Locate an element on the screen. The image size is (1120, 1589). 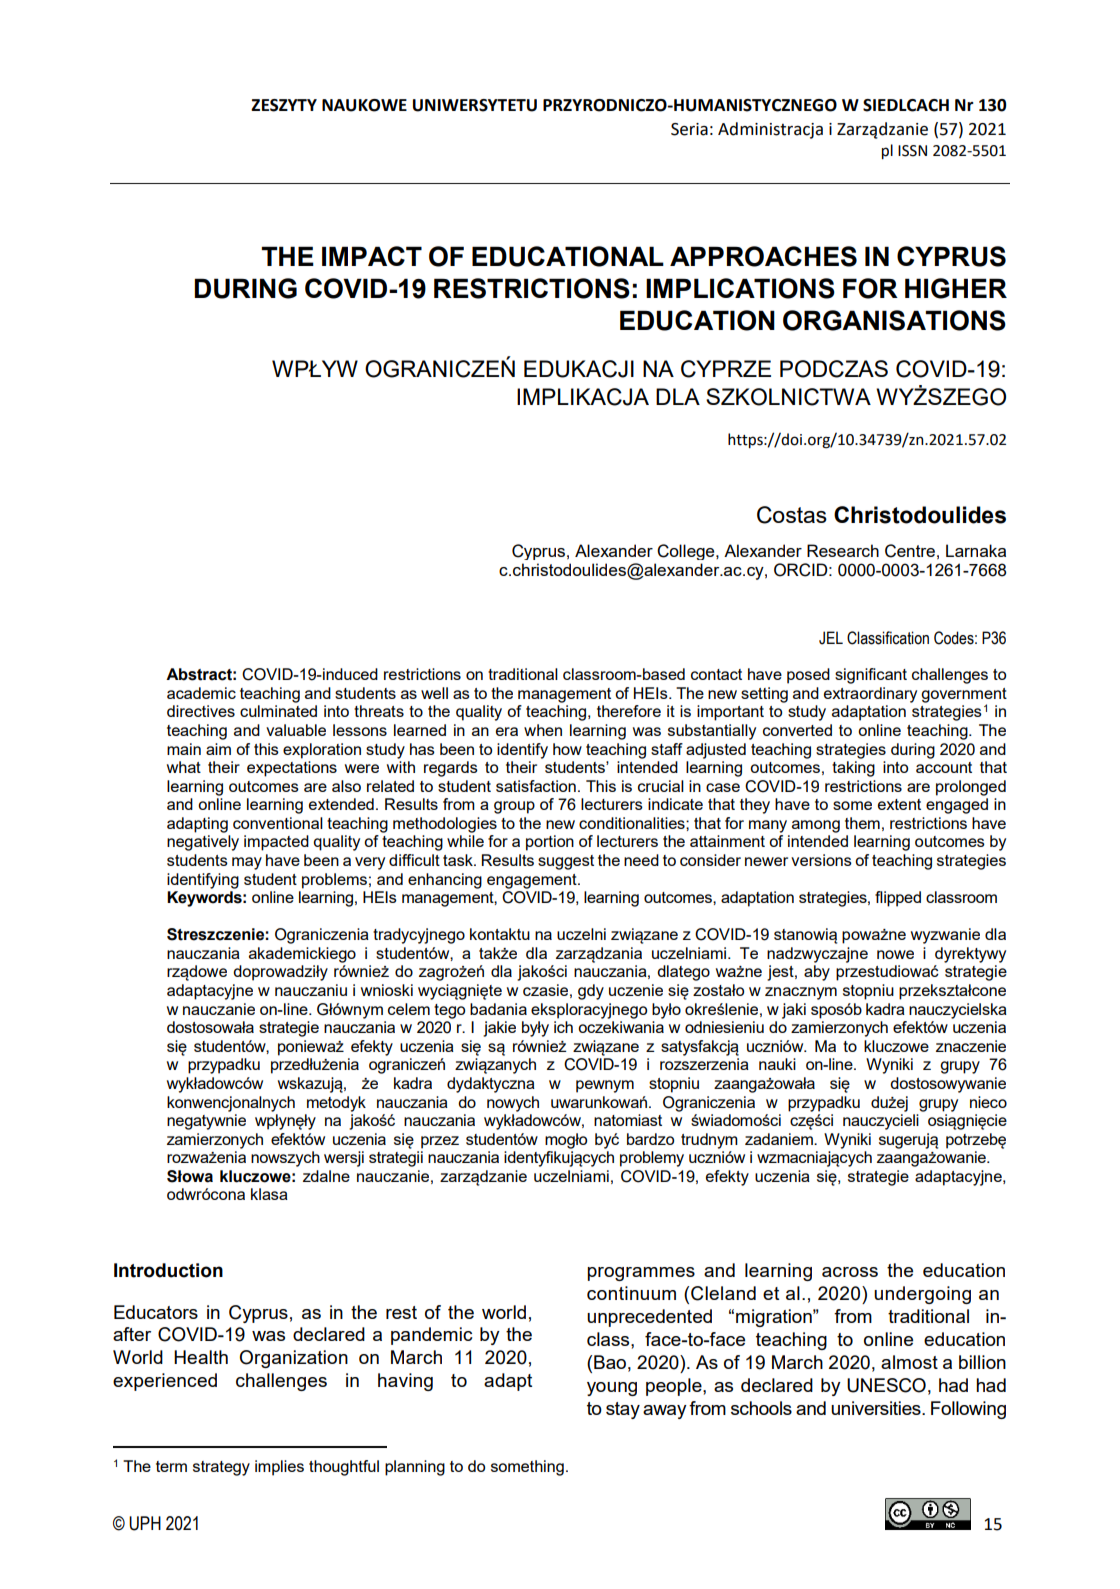
ISSN is located at coordinates (912, 151).
